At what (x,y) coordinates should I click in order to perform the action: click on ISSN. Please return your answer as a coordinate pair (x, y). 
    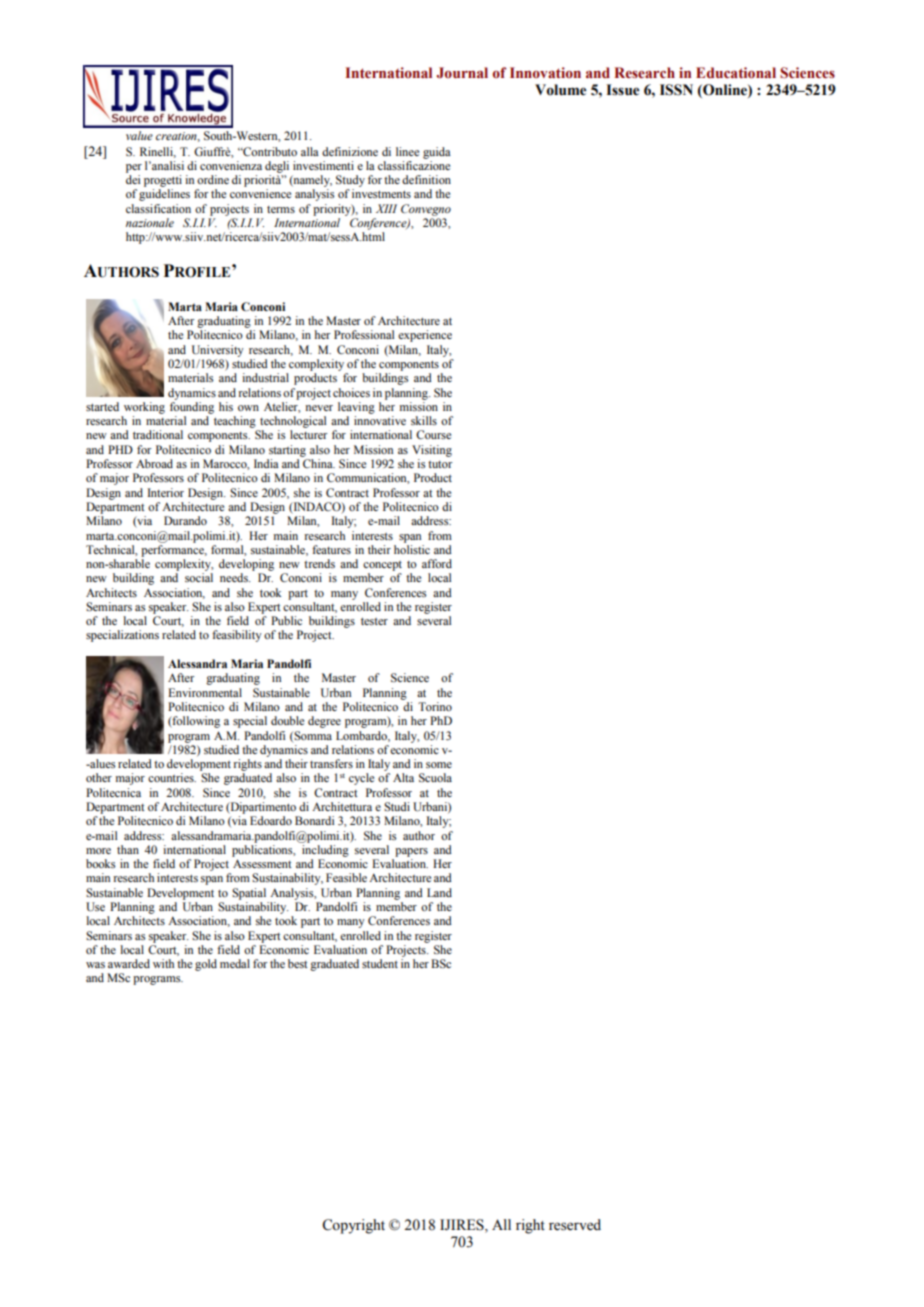
    Looking at the image, I should click on (676, 90).
